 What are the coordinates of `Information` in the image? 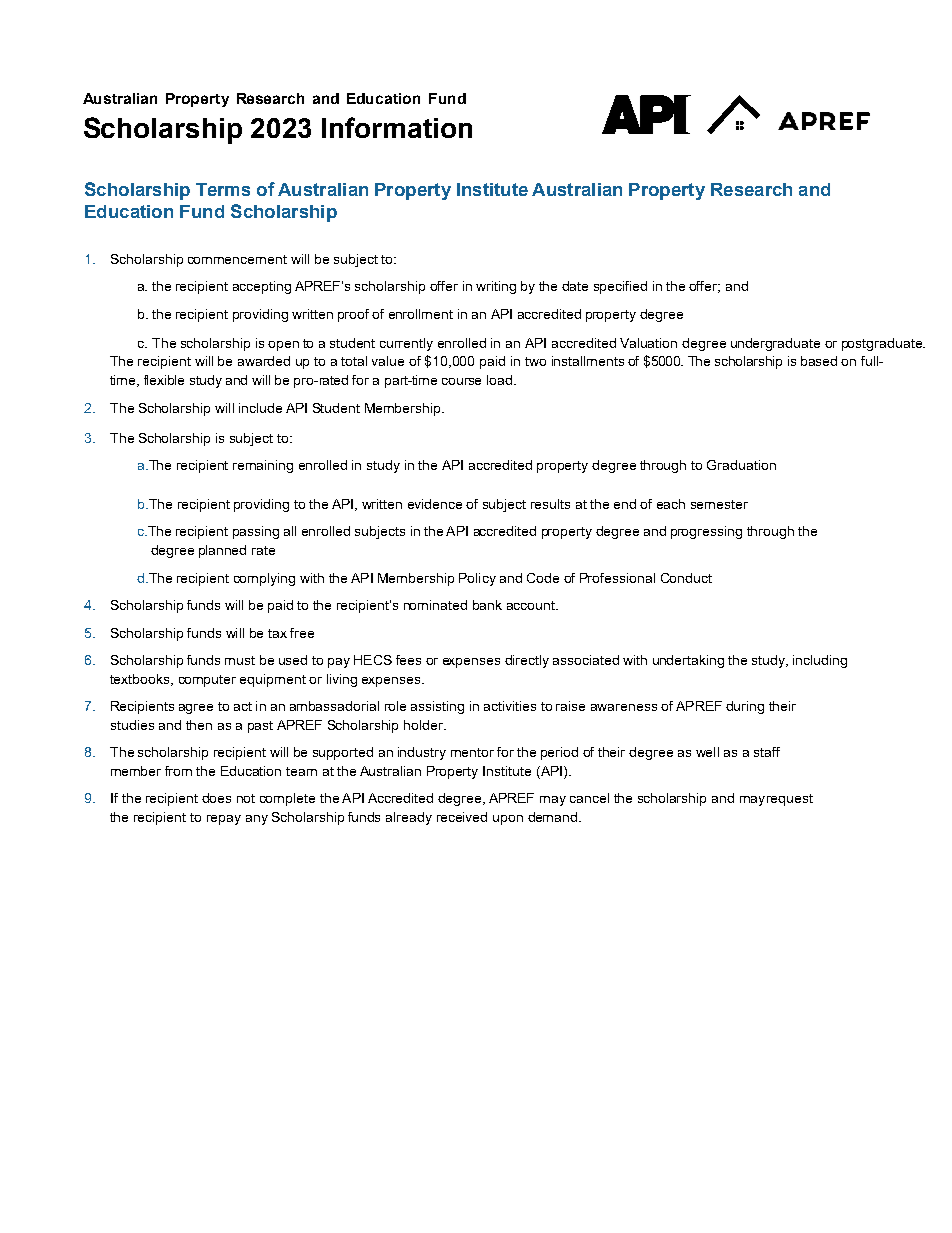 It's located at (397, 127).
